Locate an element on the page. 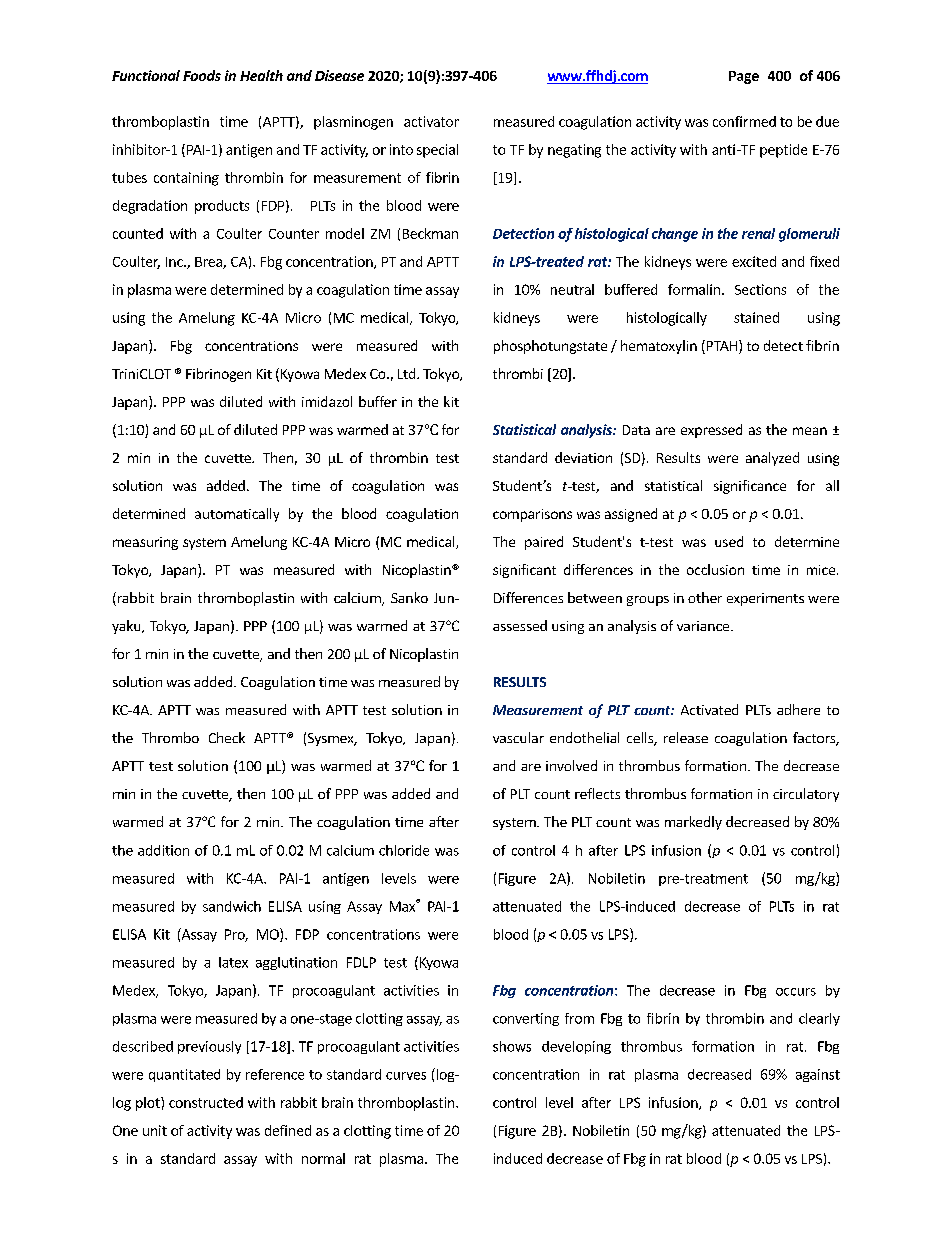 The height and width of the document is (1233, 952). neutral is located at coordinates (572, 289).
